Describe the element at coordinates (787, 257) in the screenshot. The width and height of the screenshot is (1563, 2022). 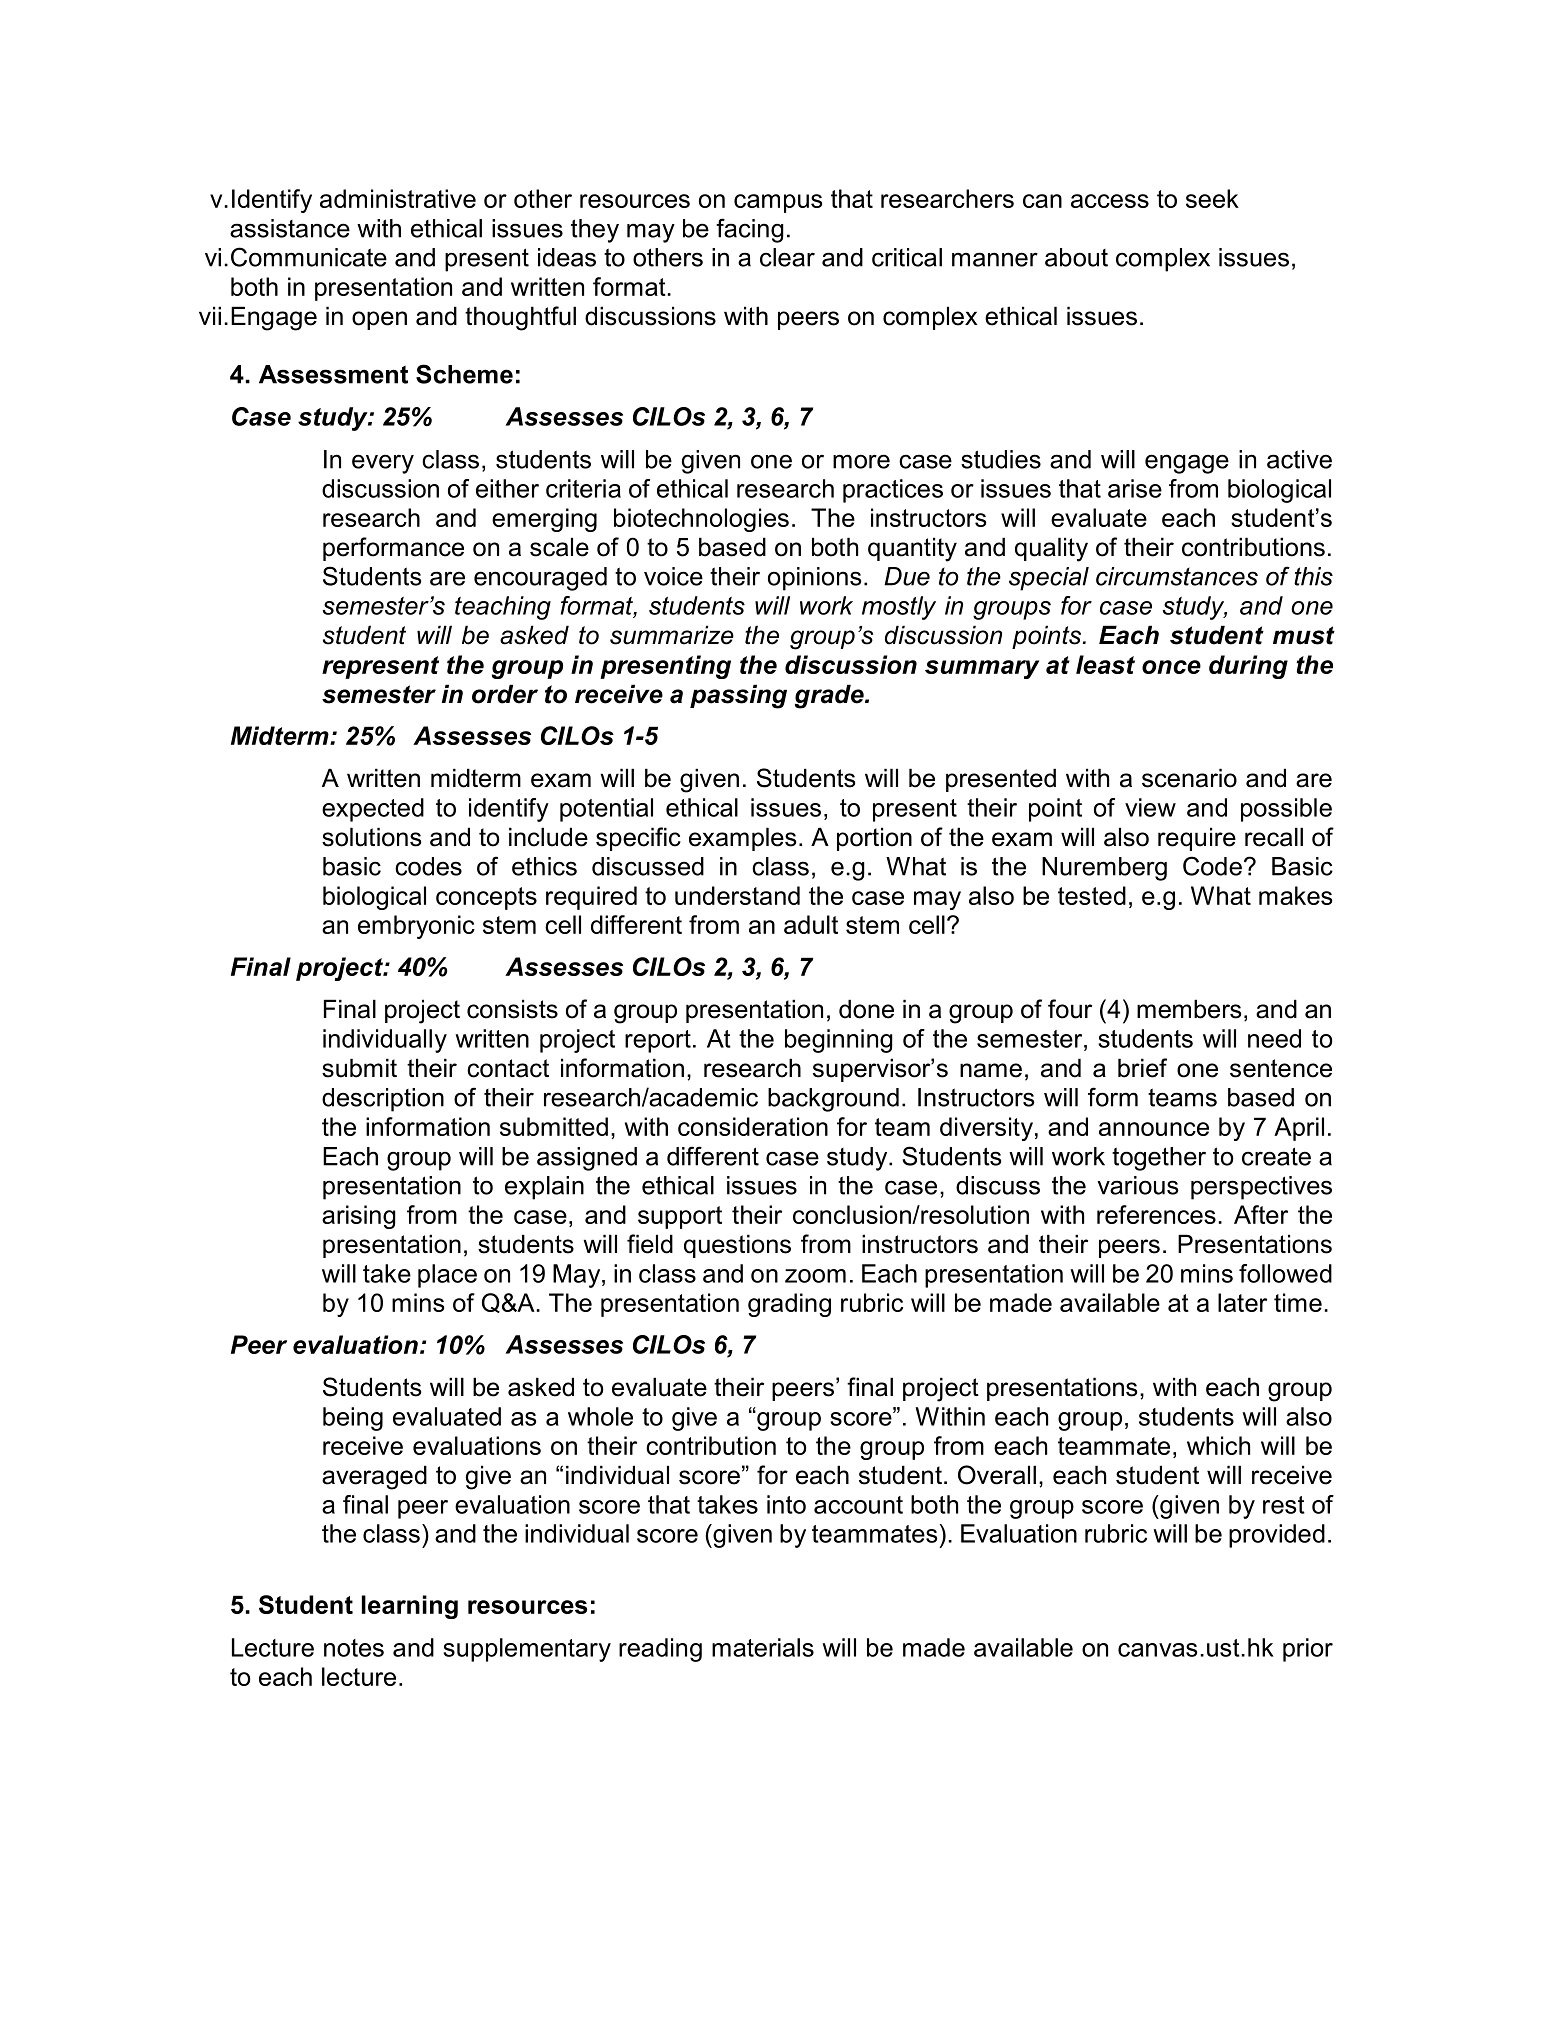
I see `clear` at that location.
